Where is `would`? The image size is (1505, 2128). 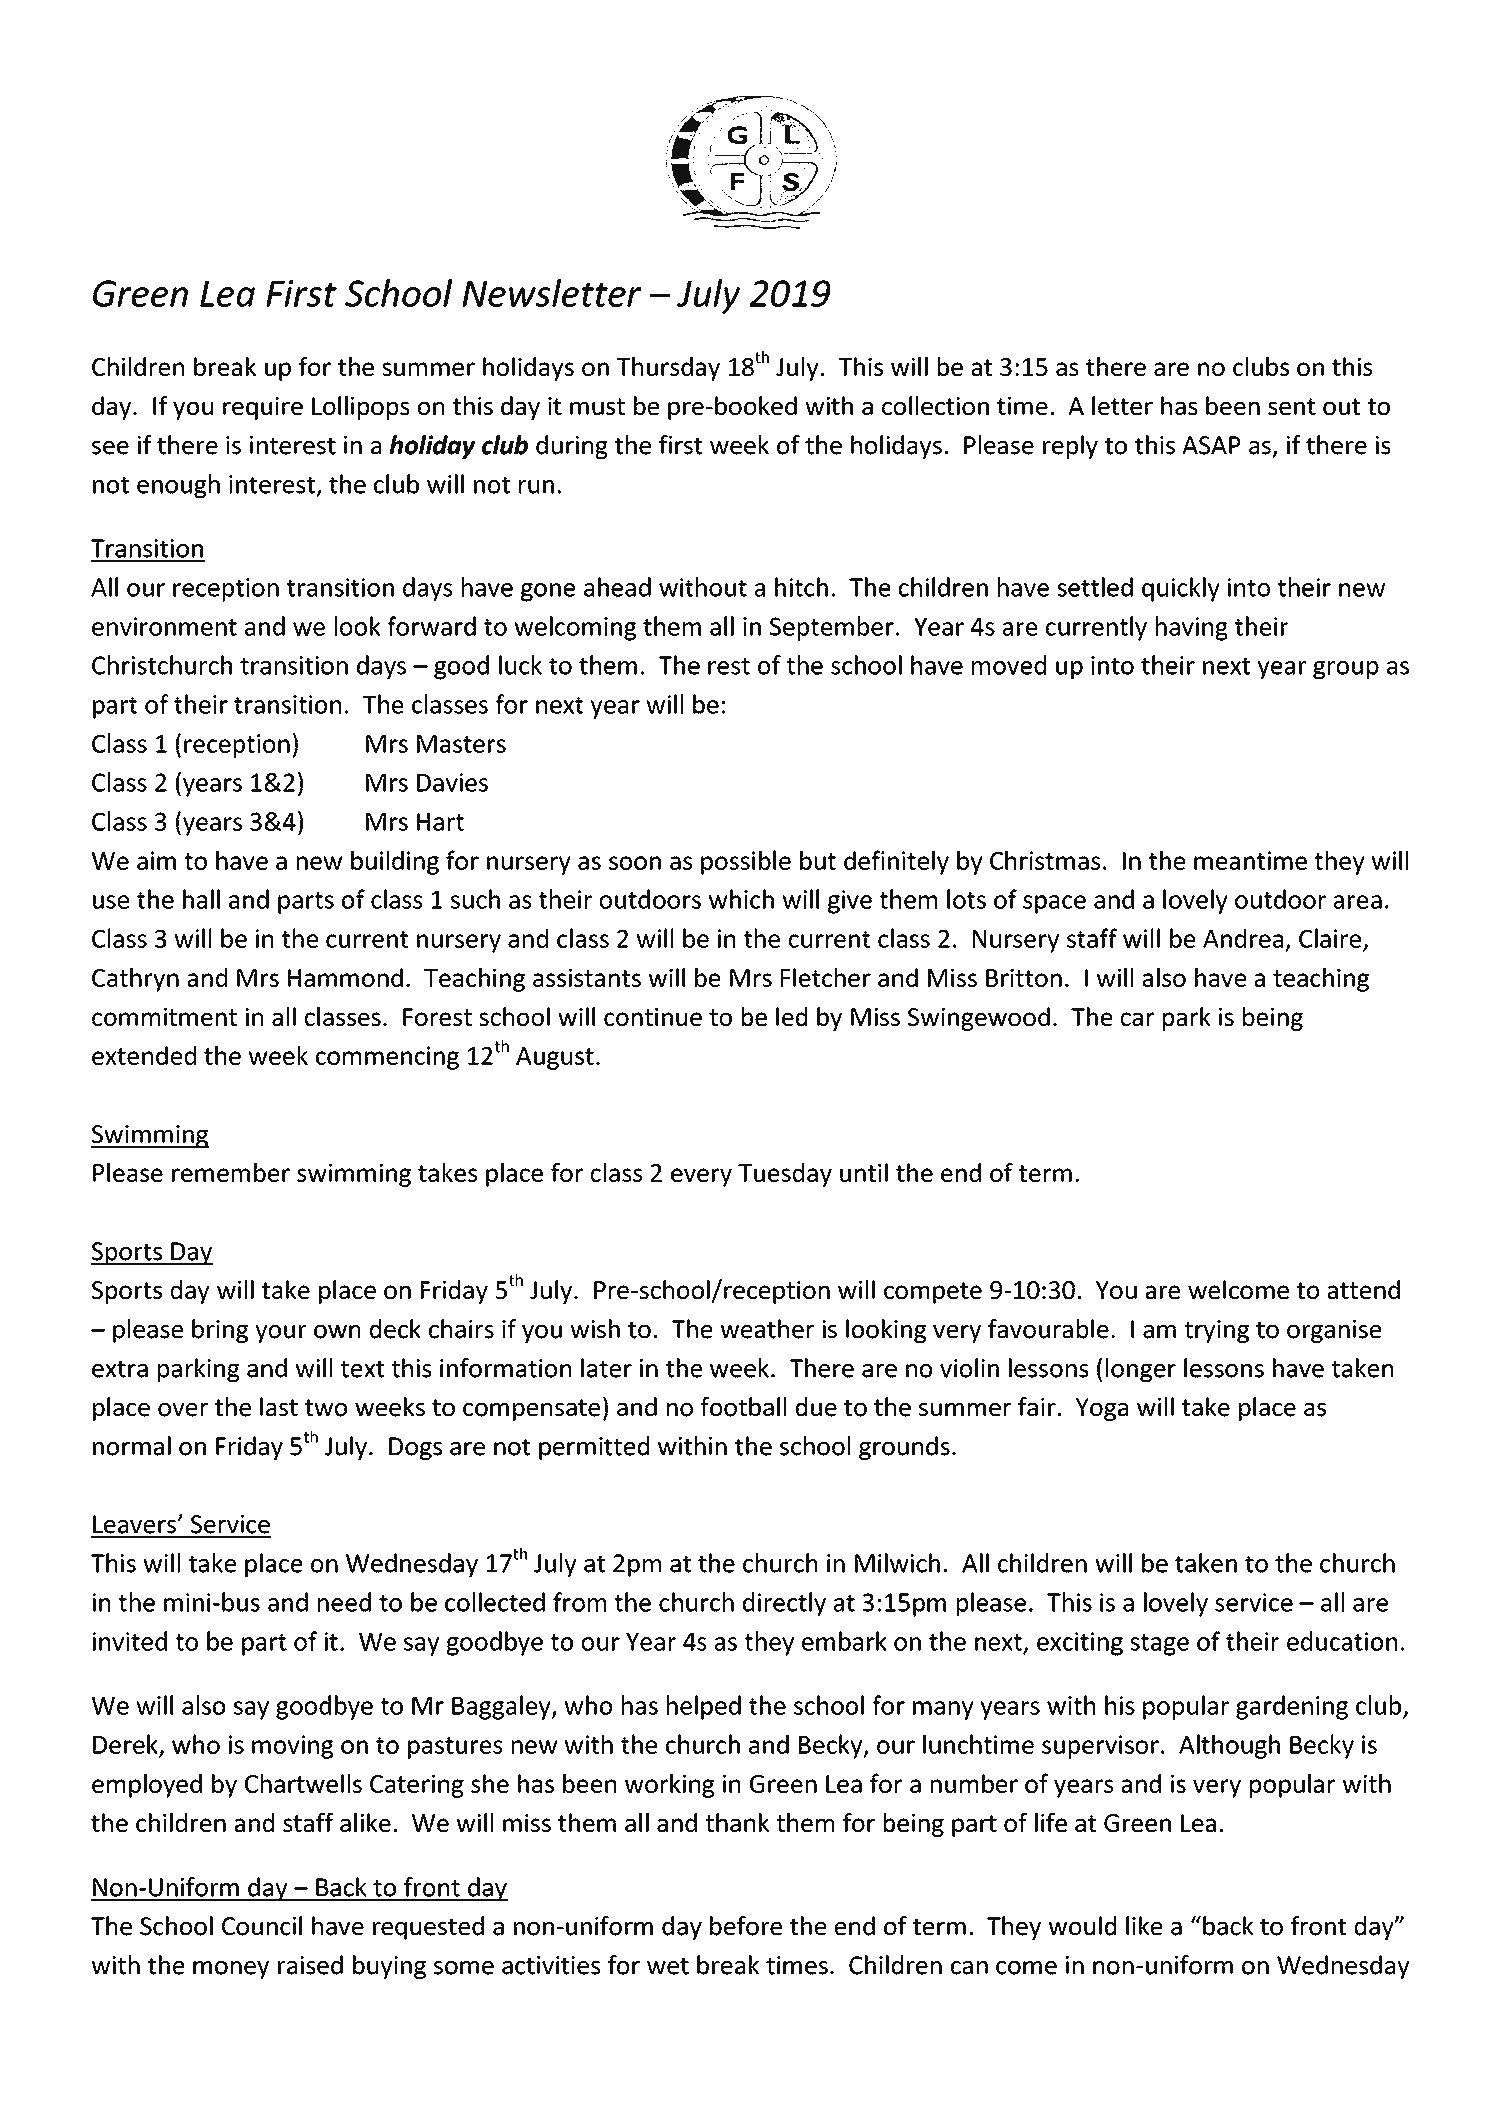
would is located at coordinates (1082, 1926).
